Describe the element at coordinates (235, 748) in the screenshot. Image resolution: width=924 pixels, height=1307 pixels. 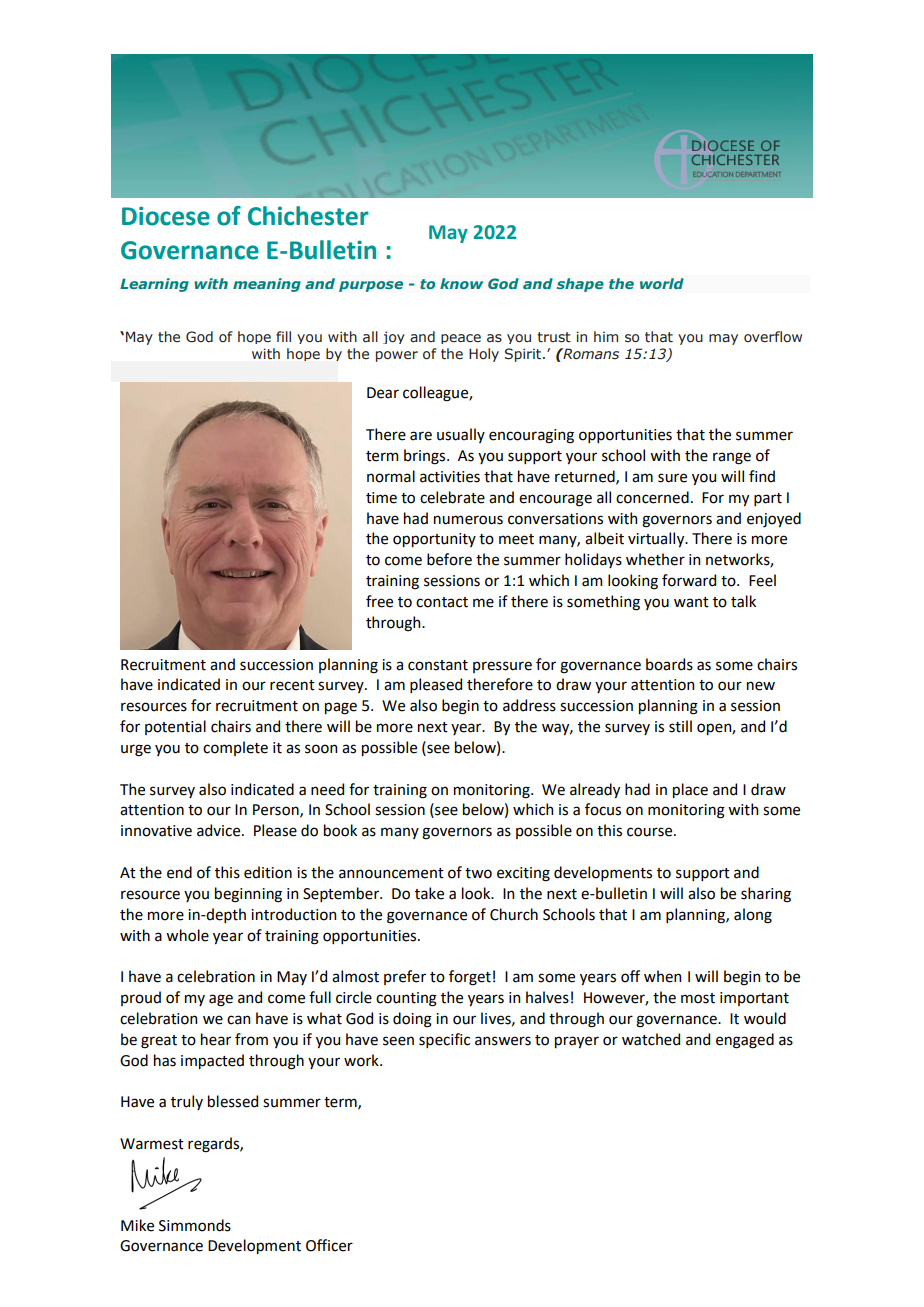
I see `complete` at that location.
